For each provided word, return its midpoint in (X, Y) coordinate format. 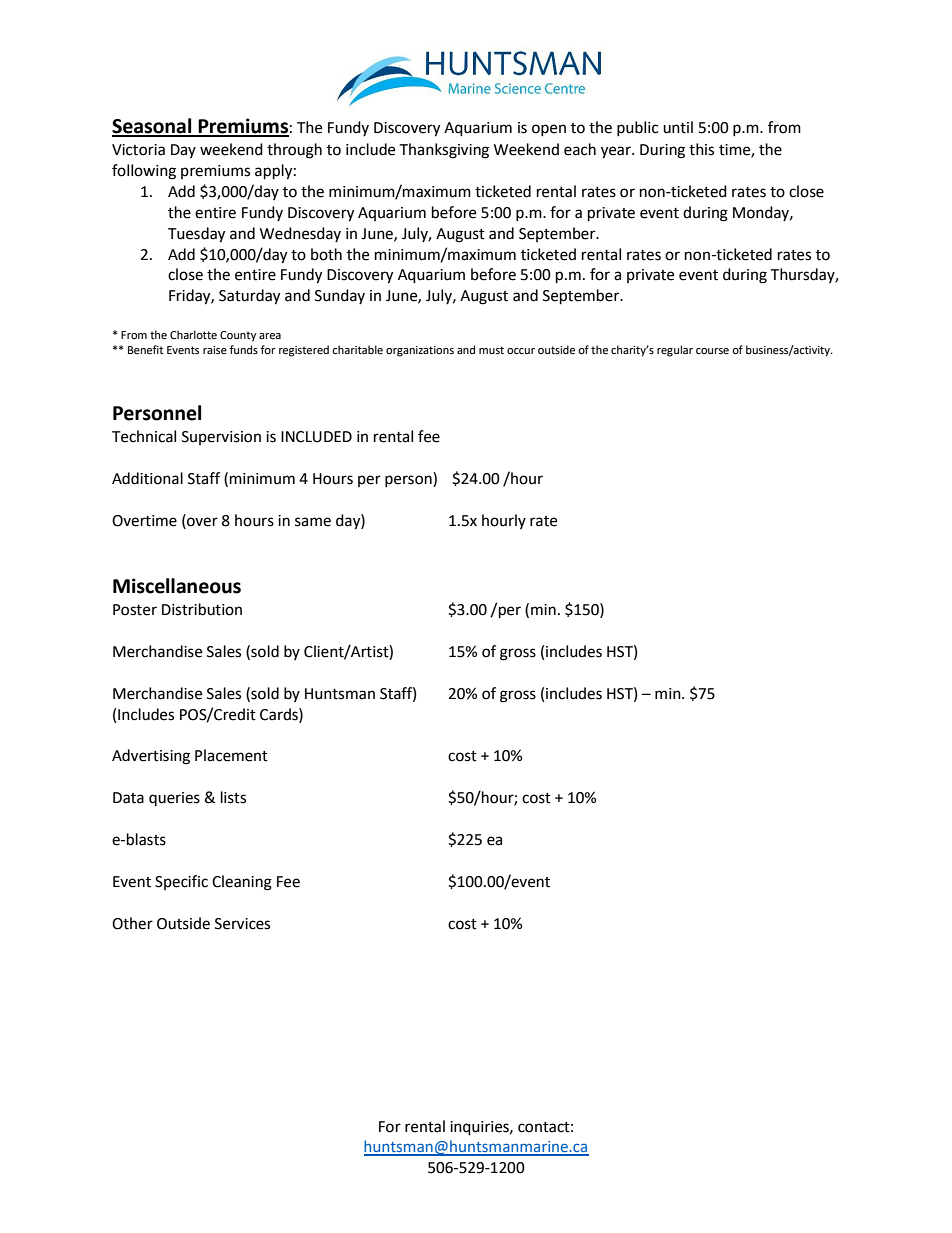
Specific (181, 882)
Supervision (221, 438)
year (617, 152)
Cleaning (242, 883)
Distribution (202, 609)
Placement (231, 755)
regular (675, 351)
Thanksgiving (444, 151)
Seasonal (153, 127)
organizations (420, 351)
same (313, 522)
